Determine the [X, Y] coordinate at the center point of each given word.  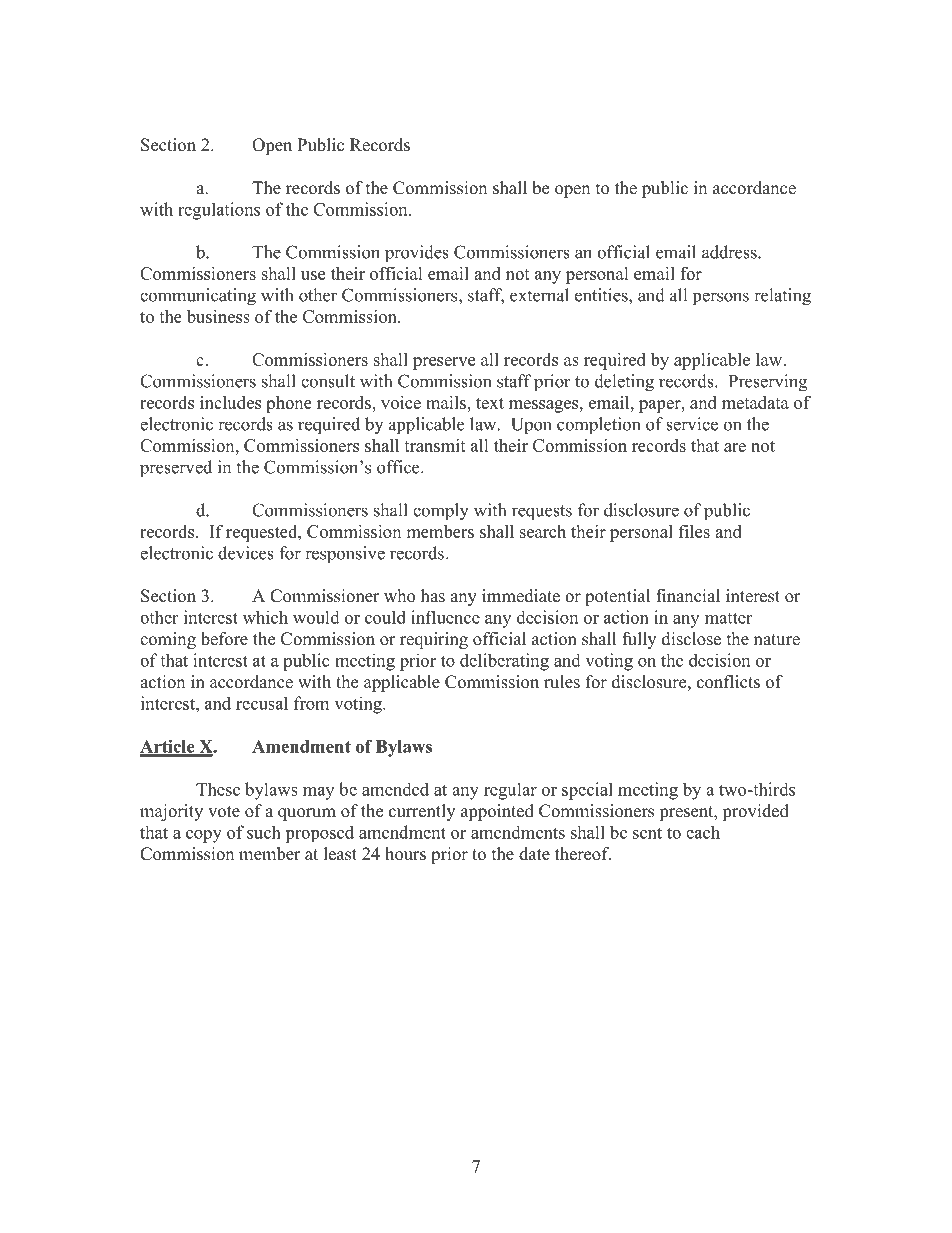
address [730, 252]
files [694, 531]
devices [246, 553]
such [264, 832]
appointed [497, 812]
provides [417, 254]
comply [441, 512]
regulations [219, 211]
